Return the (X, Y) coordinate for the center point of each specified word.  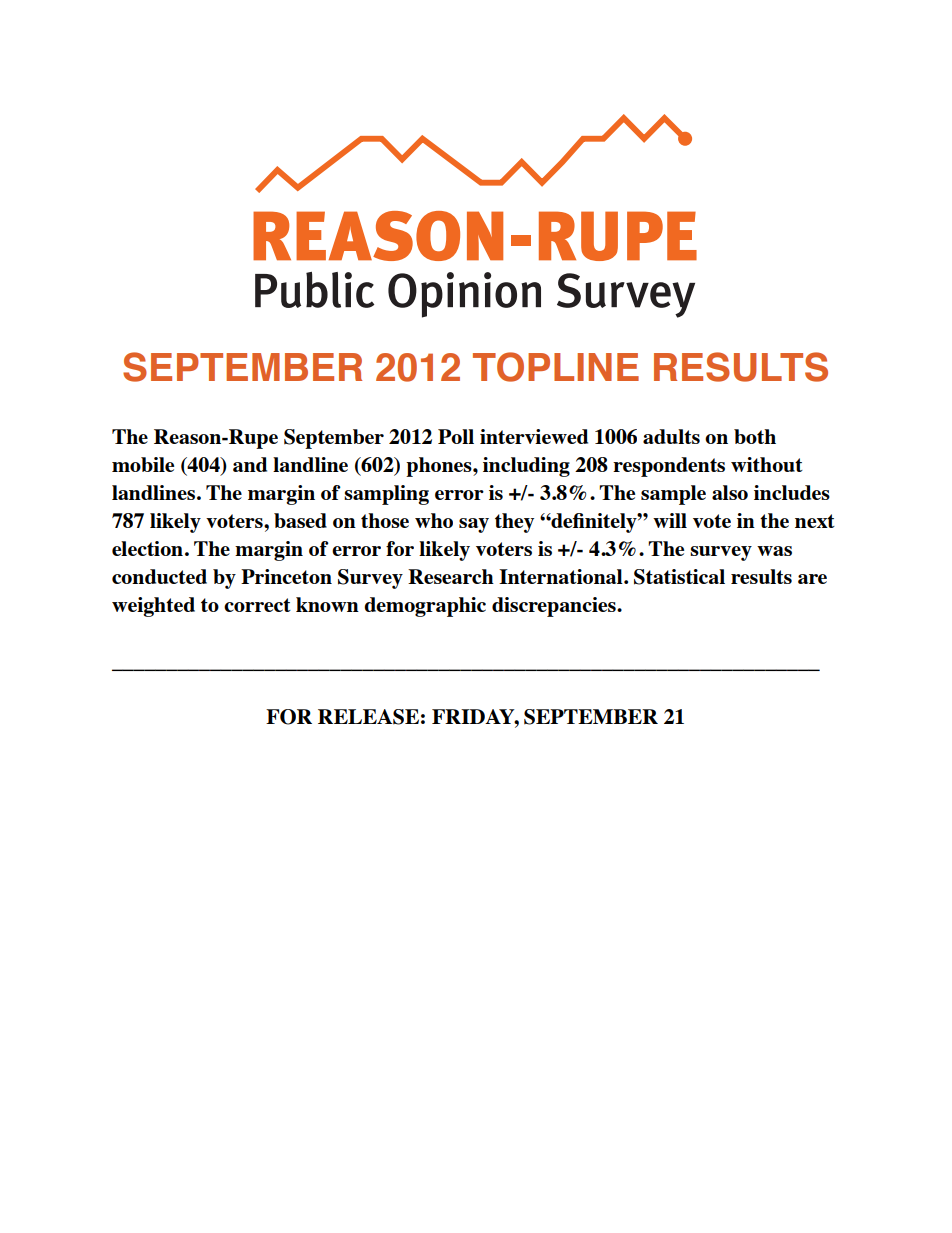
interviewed (534, 436)
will (670, 520)
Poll (456, 436)
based (300, 520)
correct (257, 605)
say (474, 525)
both (755, 436)
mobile (143, 464)
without (767, 464)
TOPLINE (556, 367)
